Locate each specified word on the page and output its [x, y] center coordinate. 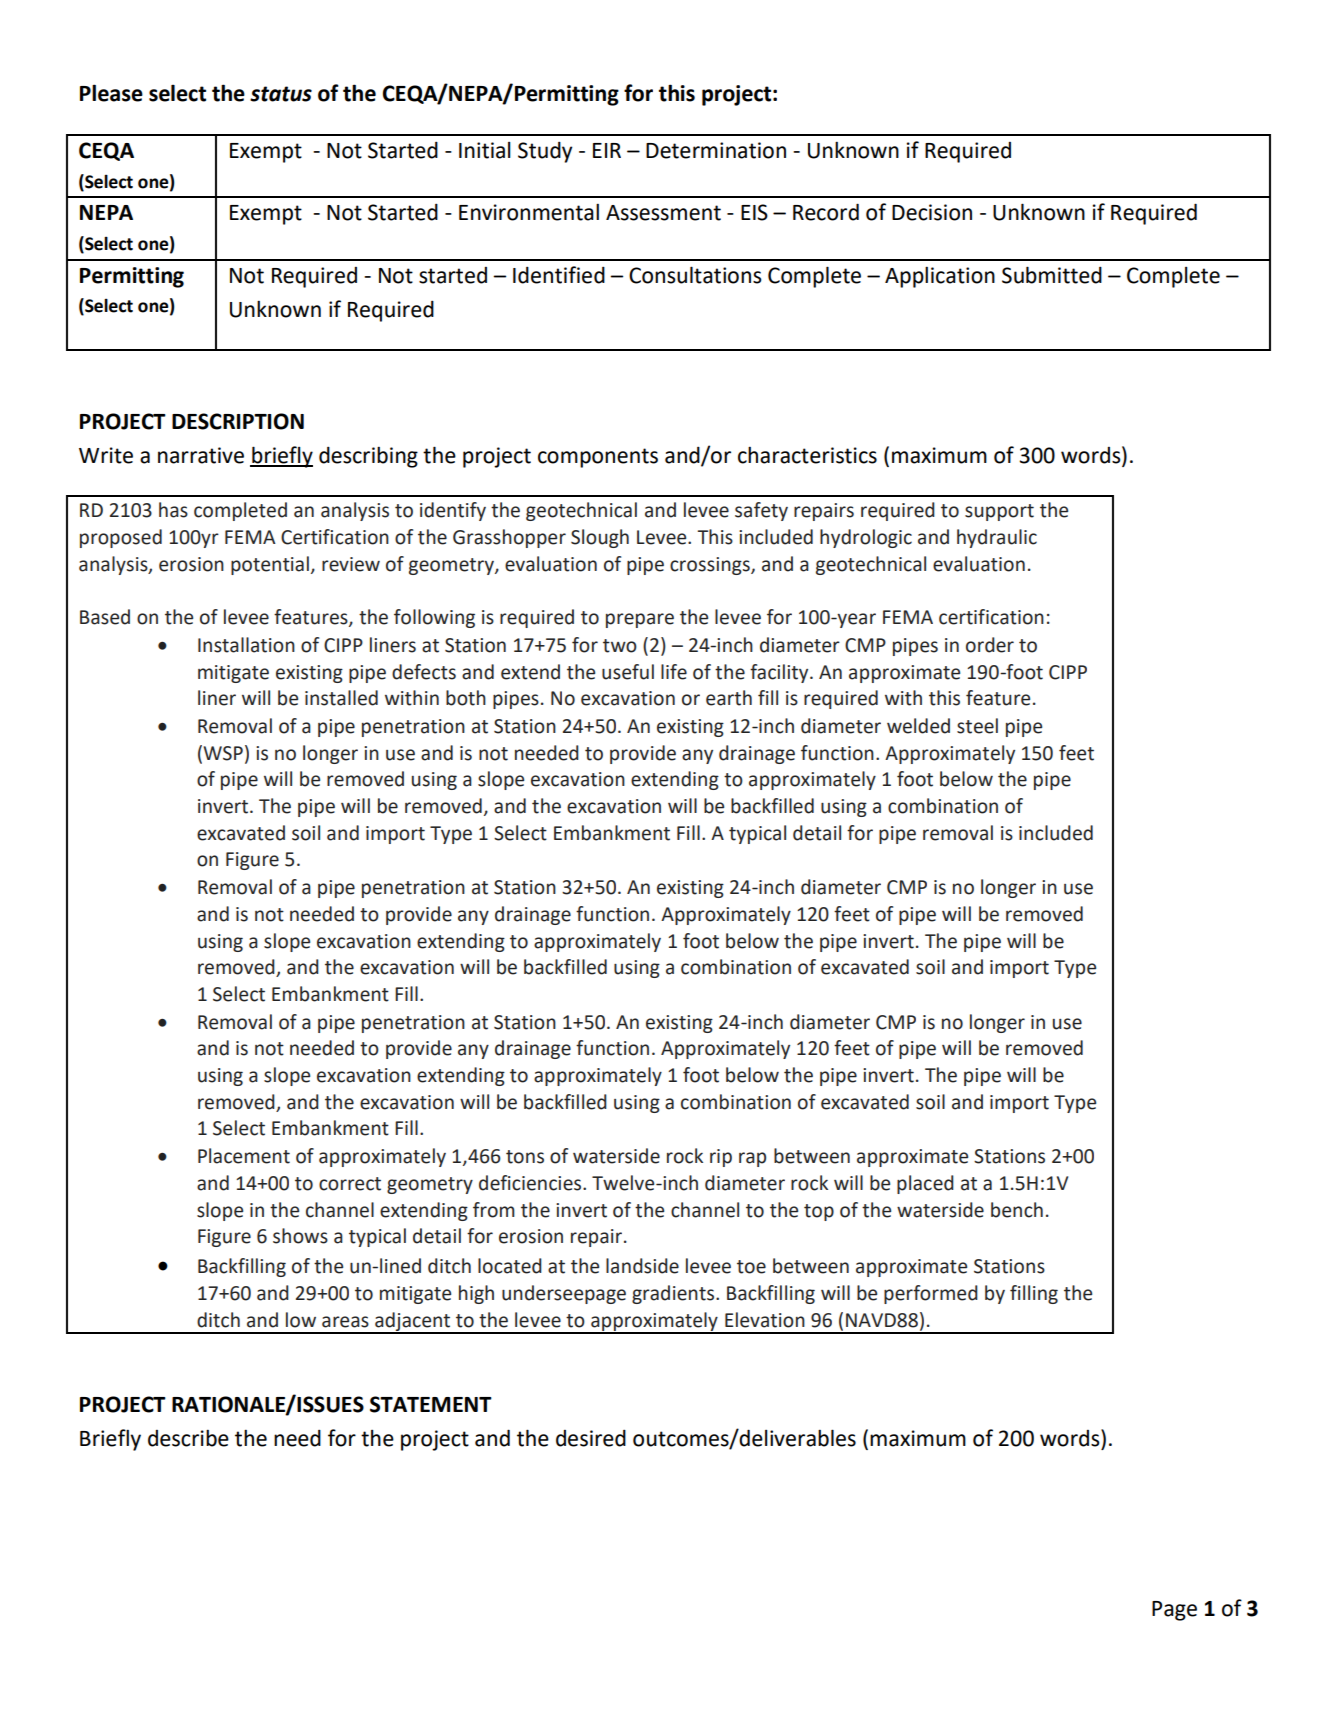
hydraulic [997, 538]
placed [925, 1184]
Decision [932, 212]
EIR [607, 150]
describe [188, 1438]
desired [591, 1438]
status [281, 94]
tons [525, 1157]
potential [270, 565]
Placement [244, 1156]
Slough [600, 538]
